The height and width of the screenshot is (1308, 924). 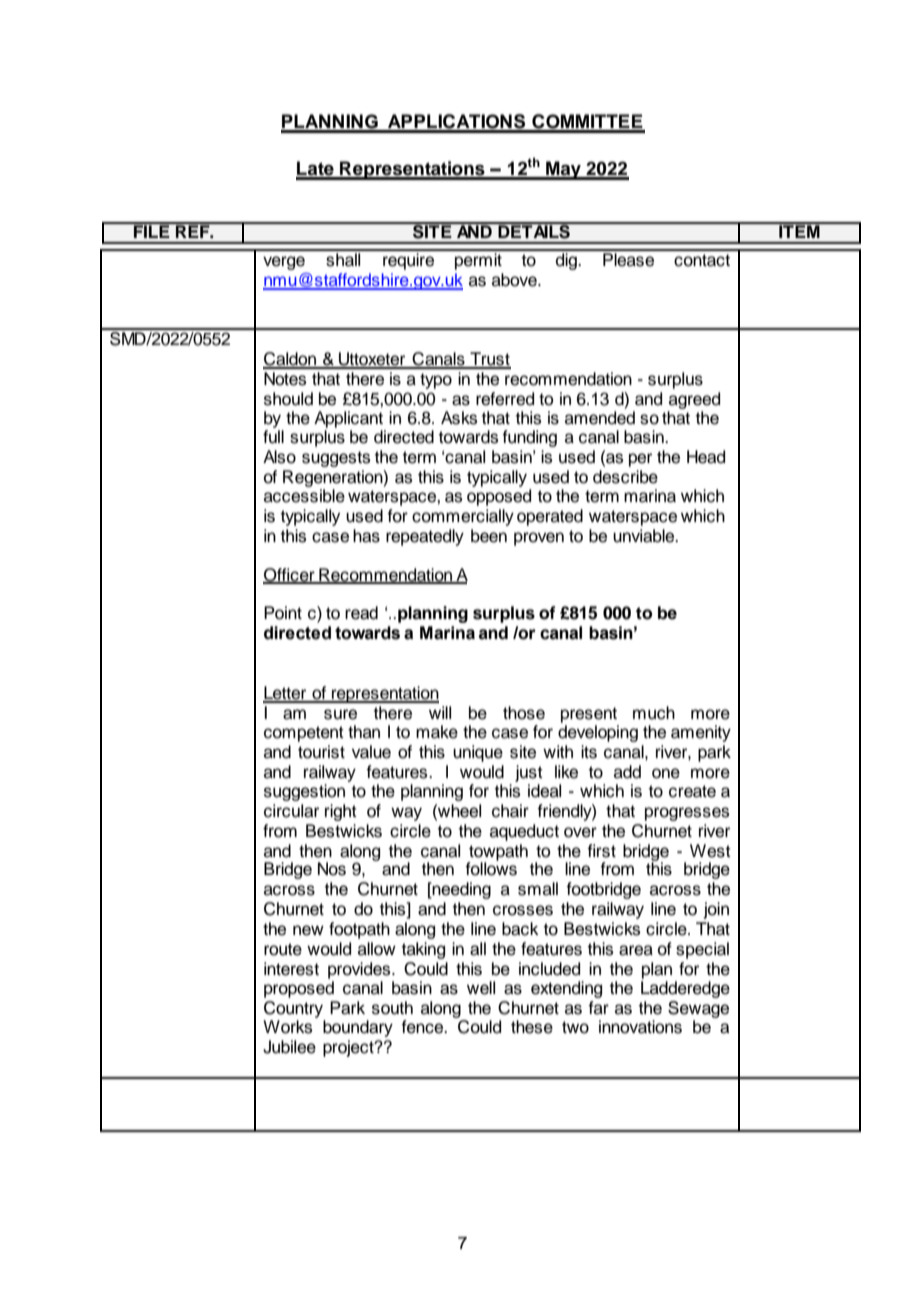 What do you see at coordinates (288, 399) in the screenshot?
I see `should` at bounding box center [288, 399].
